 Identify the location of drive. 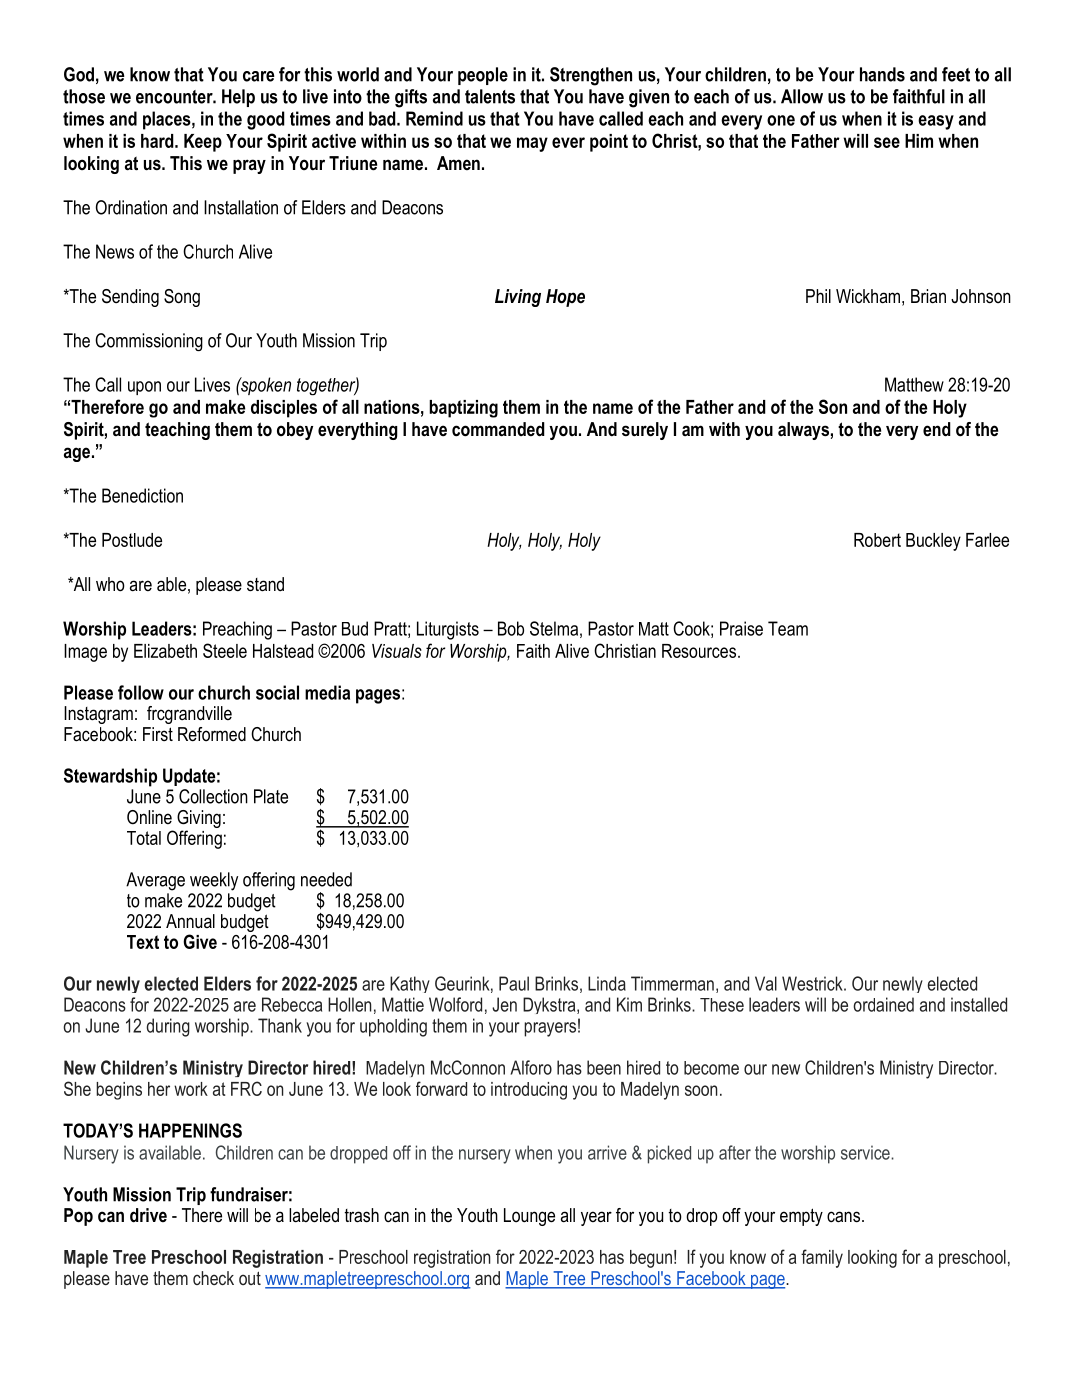
(148, 1215).
